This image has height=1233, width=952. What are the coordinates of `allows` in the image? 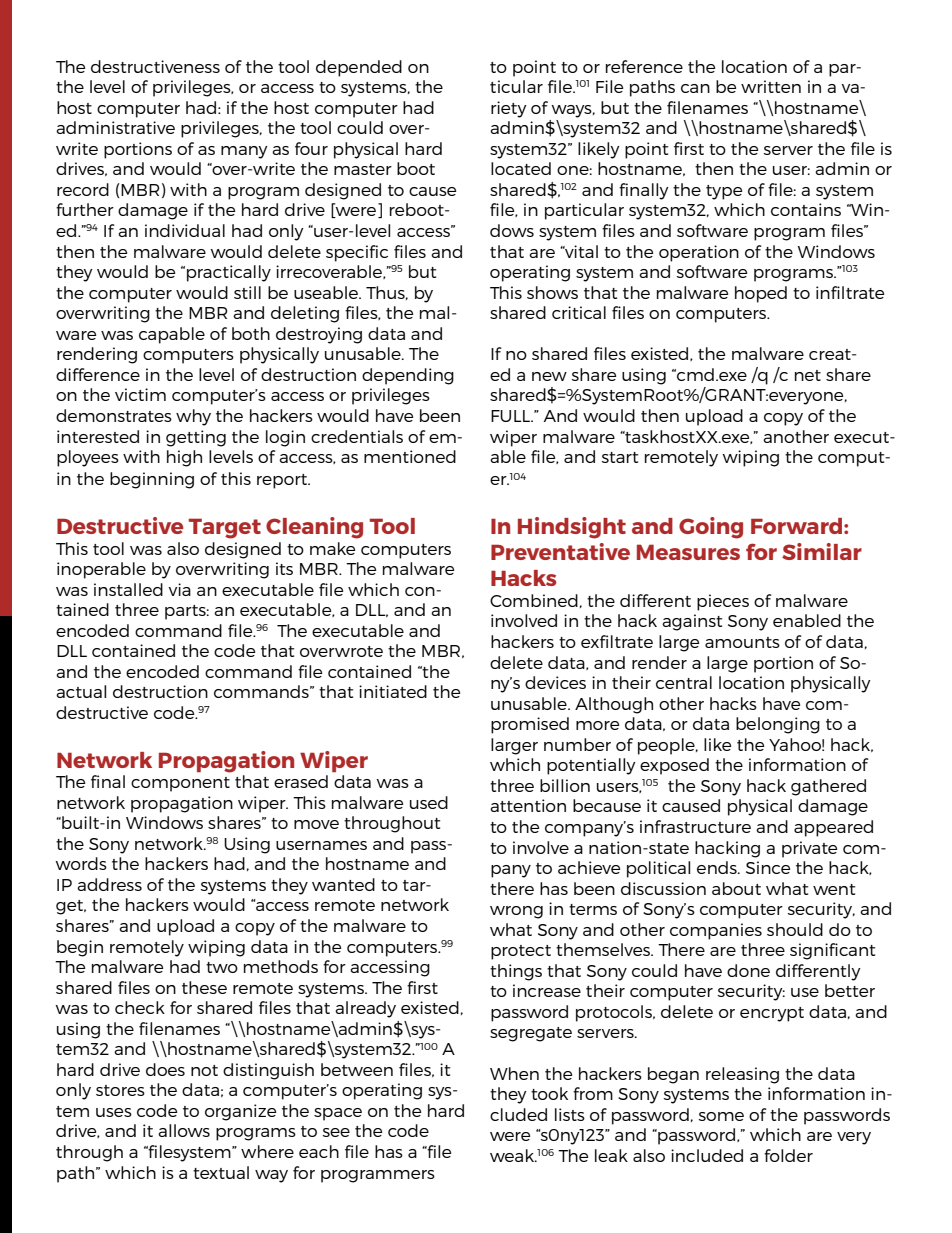 It's located at (184, 1130).
